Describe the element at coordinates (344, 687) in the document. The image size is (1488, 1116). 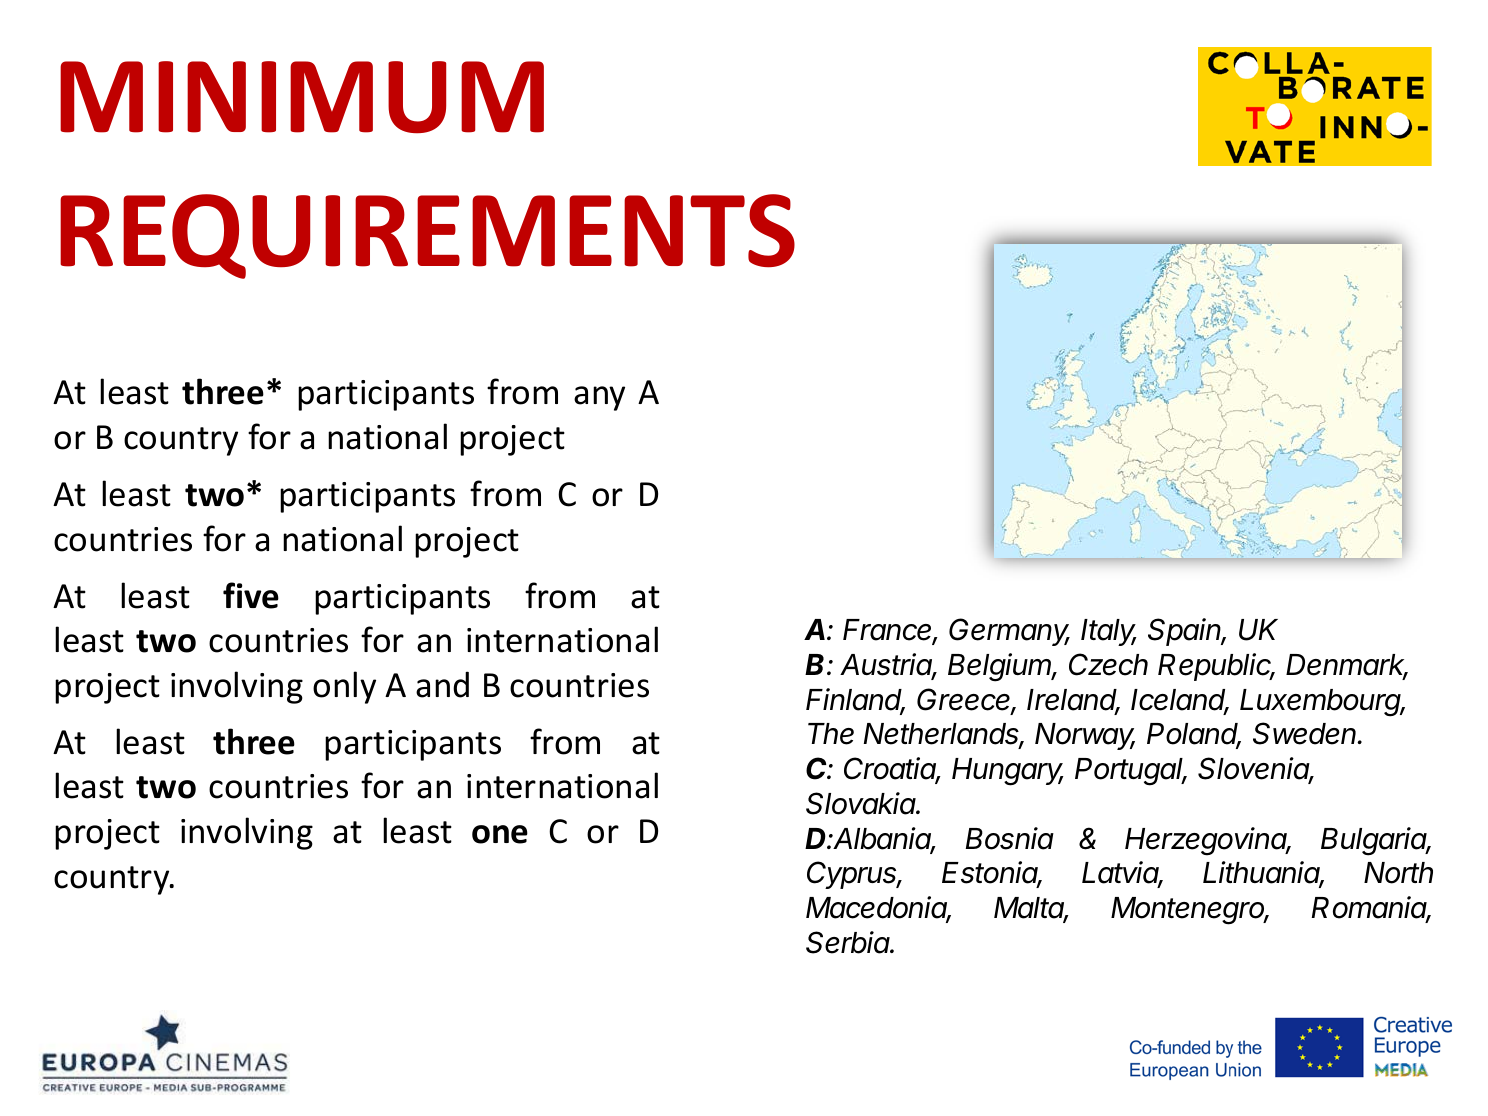
I see `only` at that location.
